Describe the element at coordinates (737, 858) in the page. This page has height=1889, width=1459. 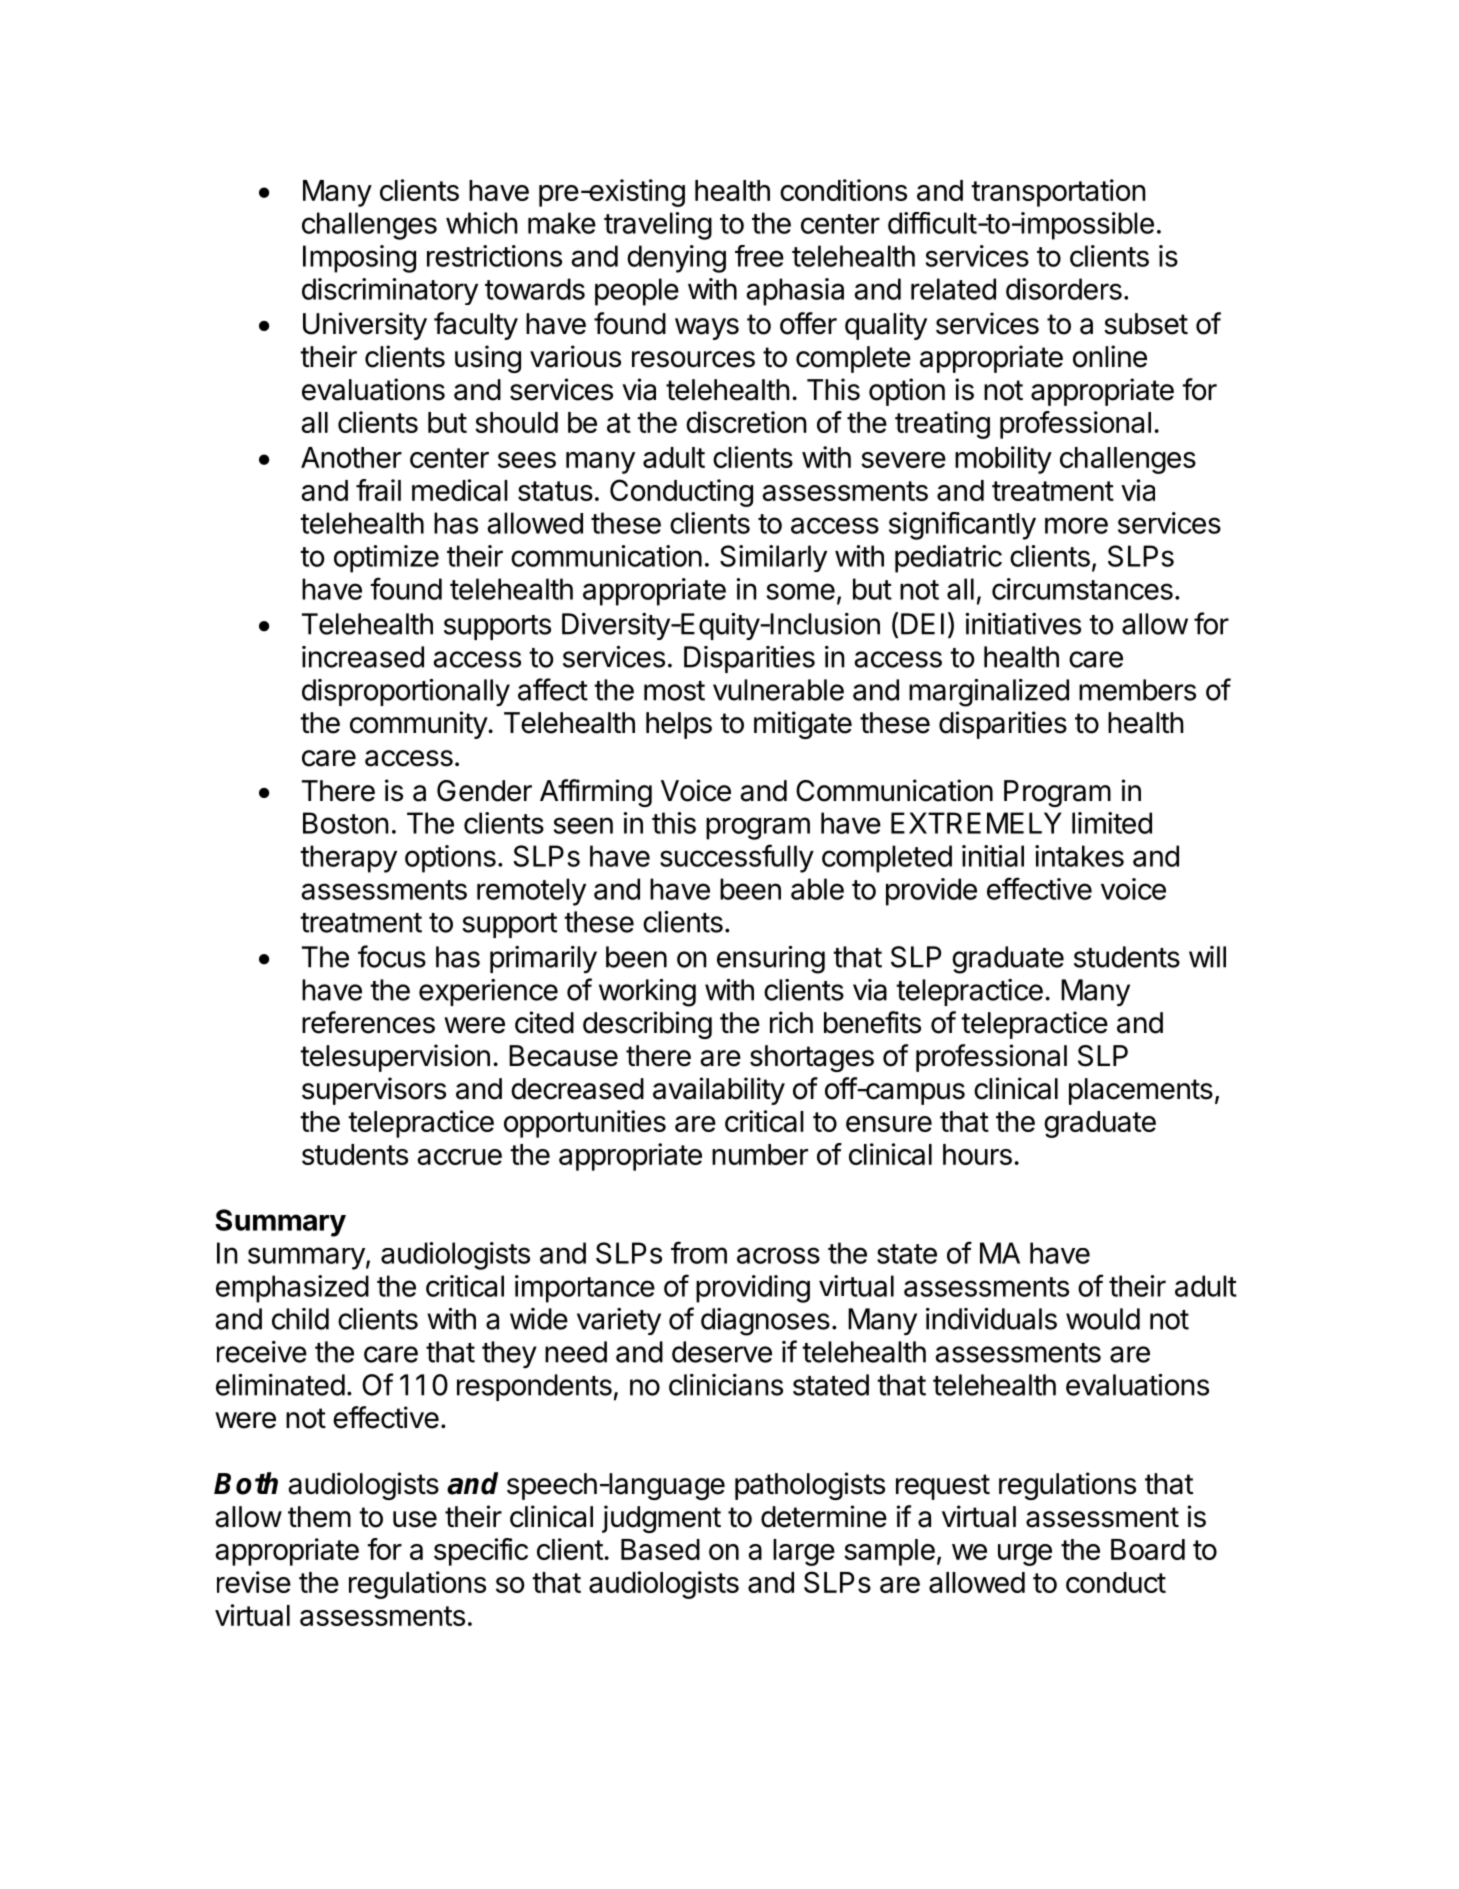
I see `successfully` at that location.
